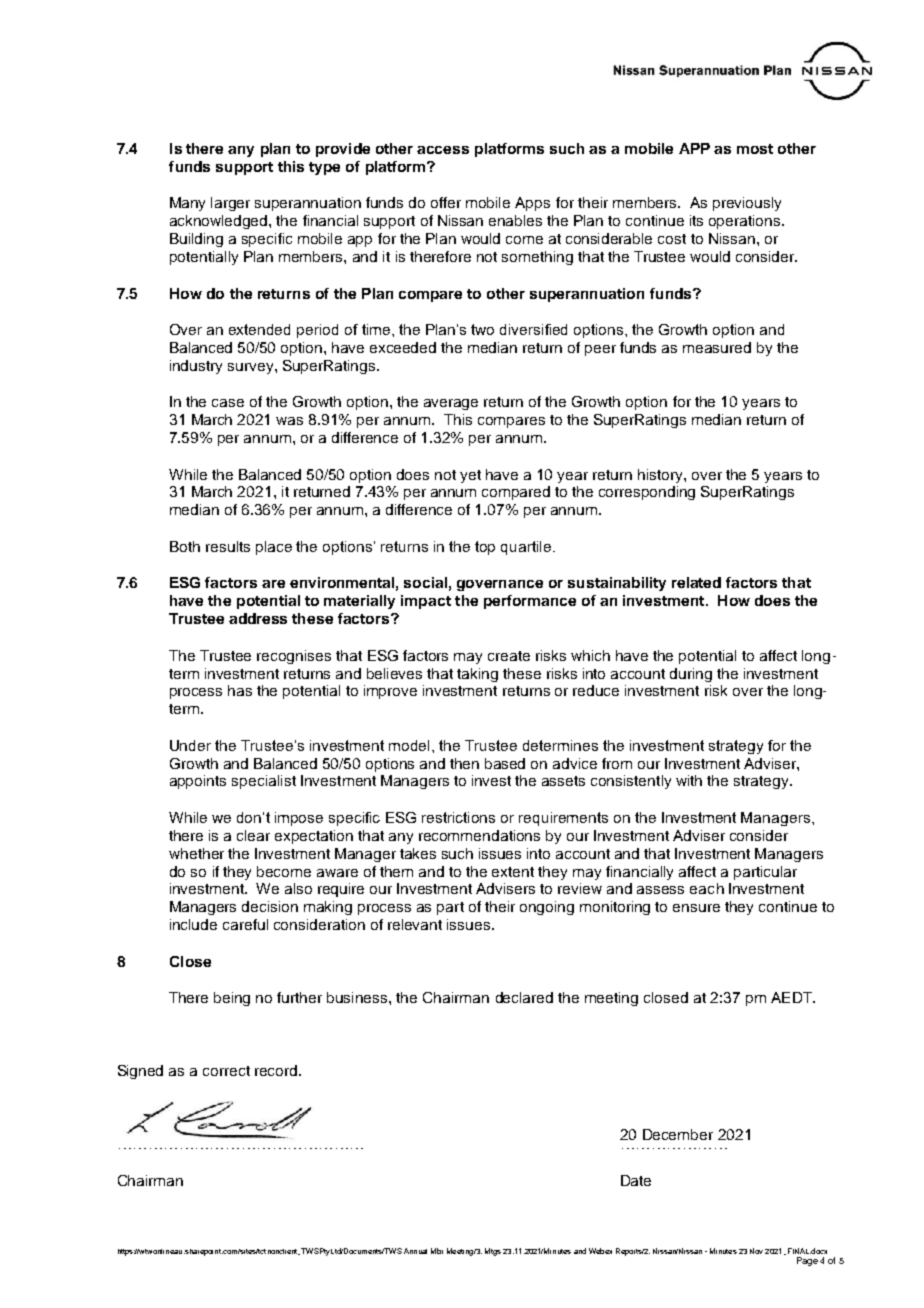 This screenshot has height=1308, width=924. What do you see at coordinates (707, 888) in the screenshot?
I see `each` at bounding box center [707, 888].
